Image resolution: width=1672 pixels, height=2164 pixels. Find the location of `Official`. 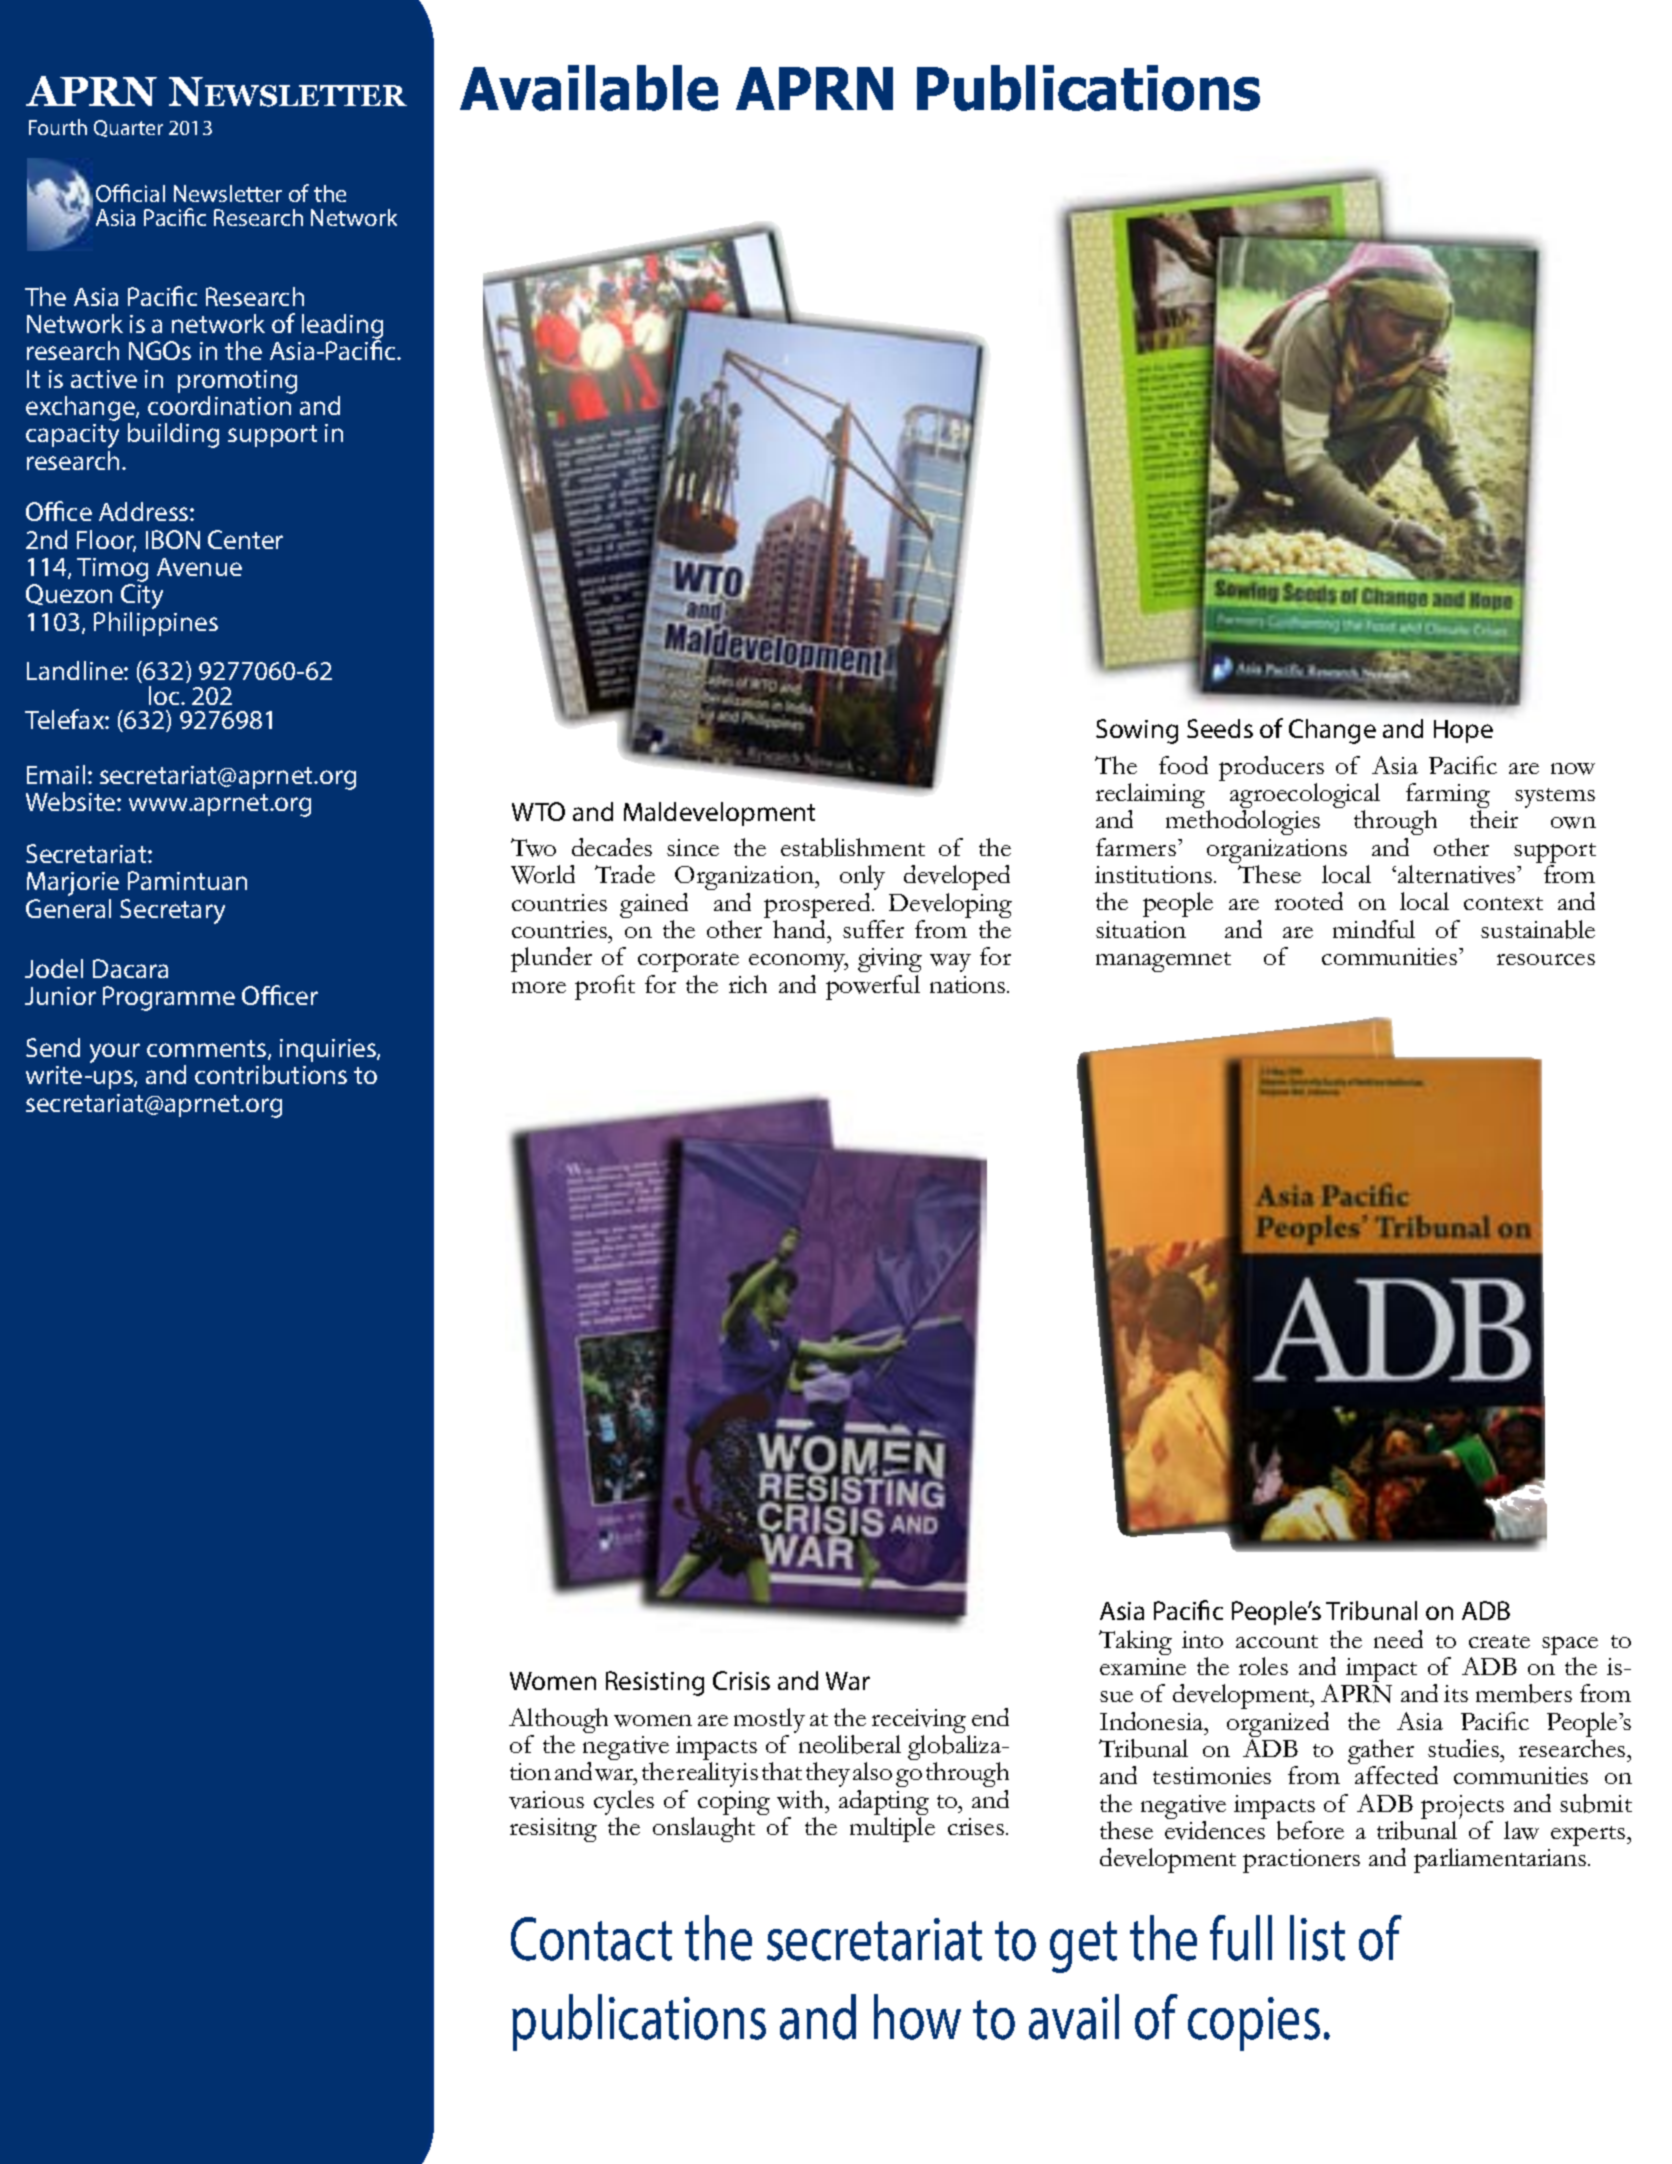

Official is located at coordinates (130, 193).
